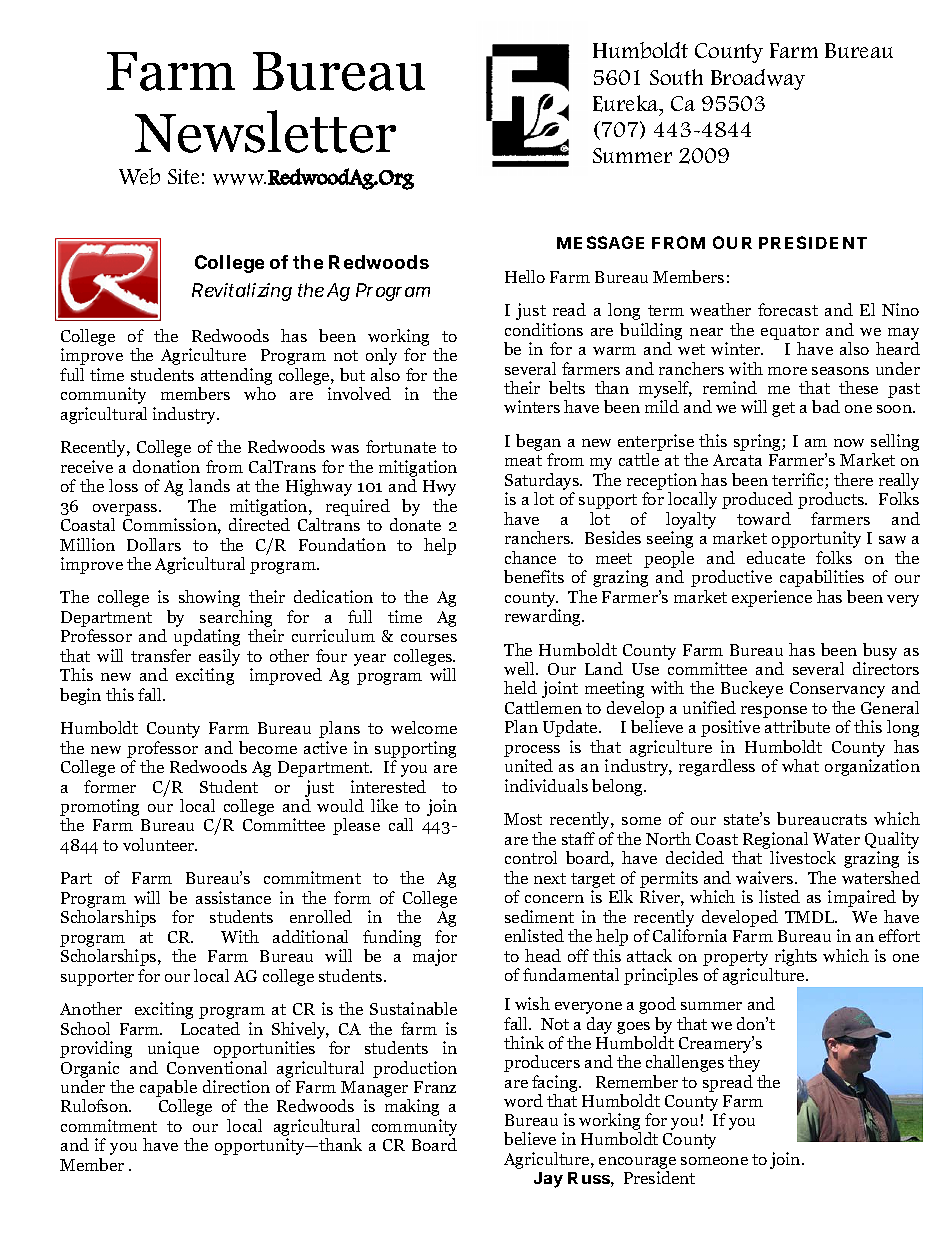  Describe the element at coordinates (627, 103) in the screenshot. I see `Eureka` at that location.
